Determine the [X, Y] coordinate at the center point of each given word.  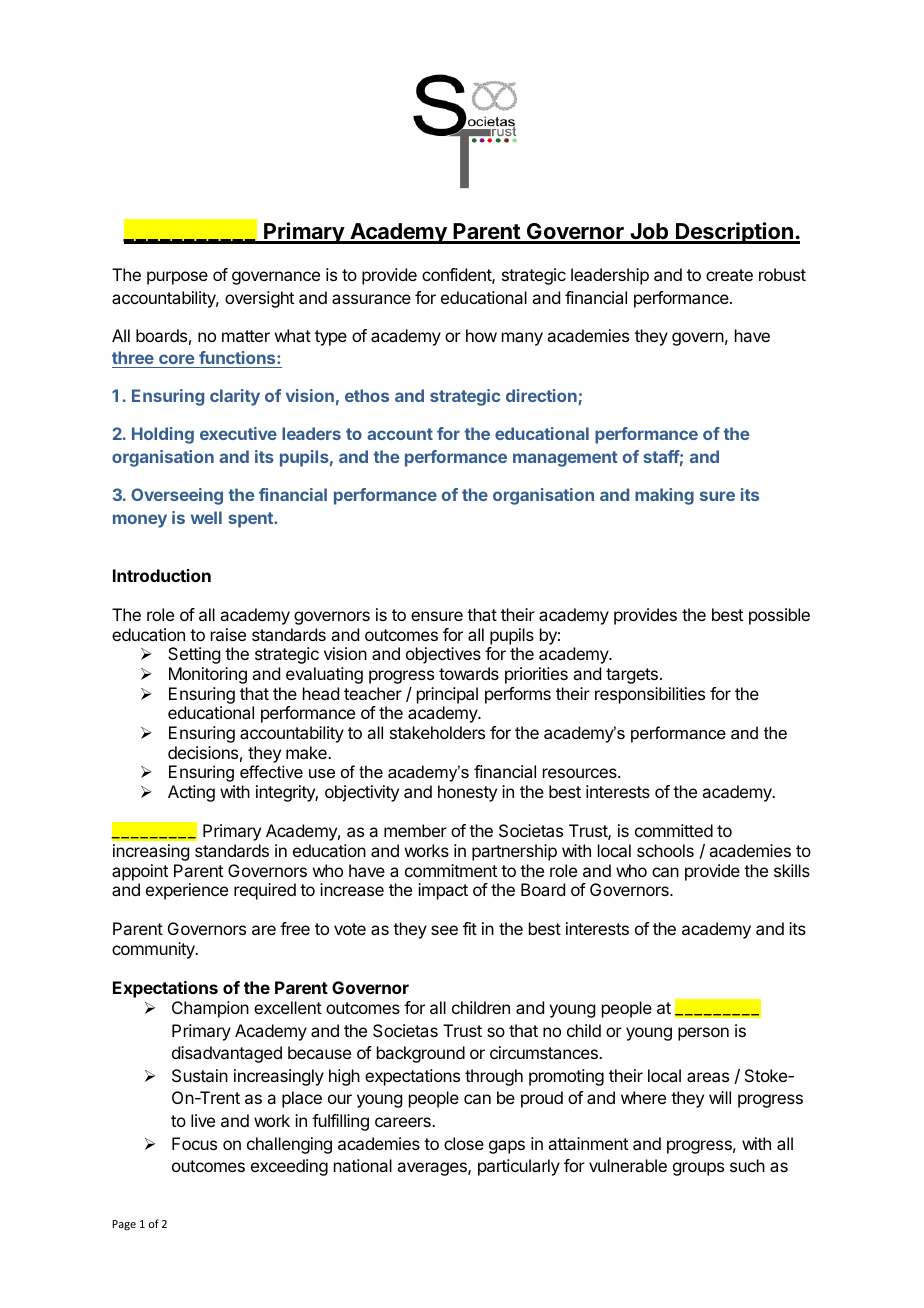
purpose [177, 278]
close [464, 1143]
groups [698, 1169]
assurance [371, 299]
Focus [194, 1143]
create [729, 275]
